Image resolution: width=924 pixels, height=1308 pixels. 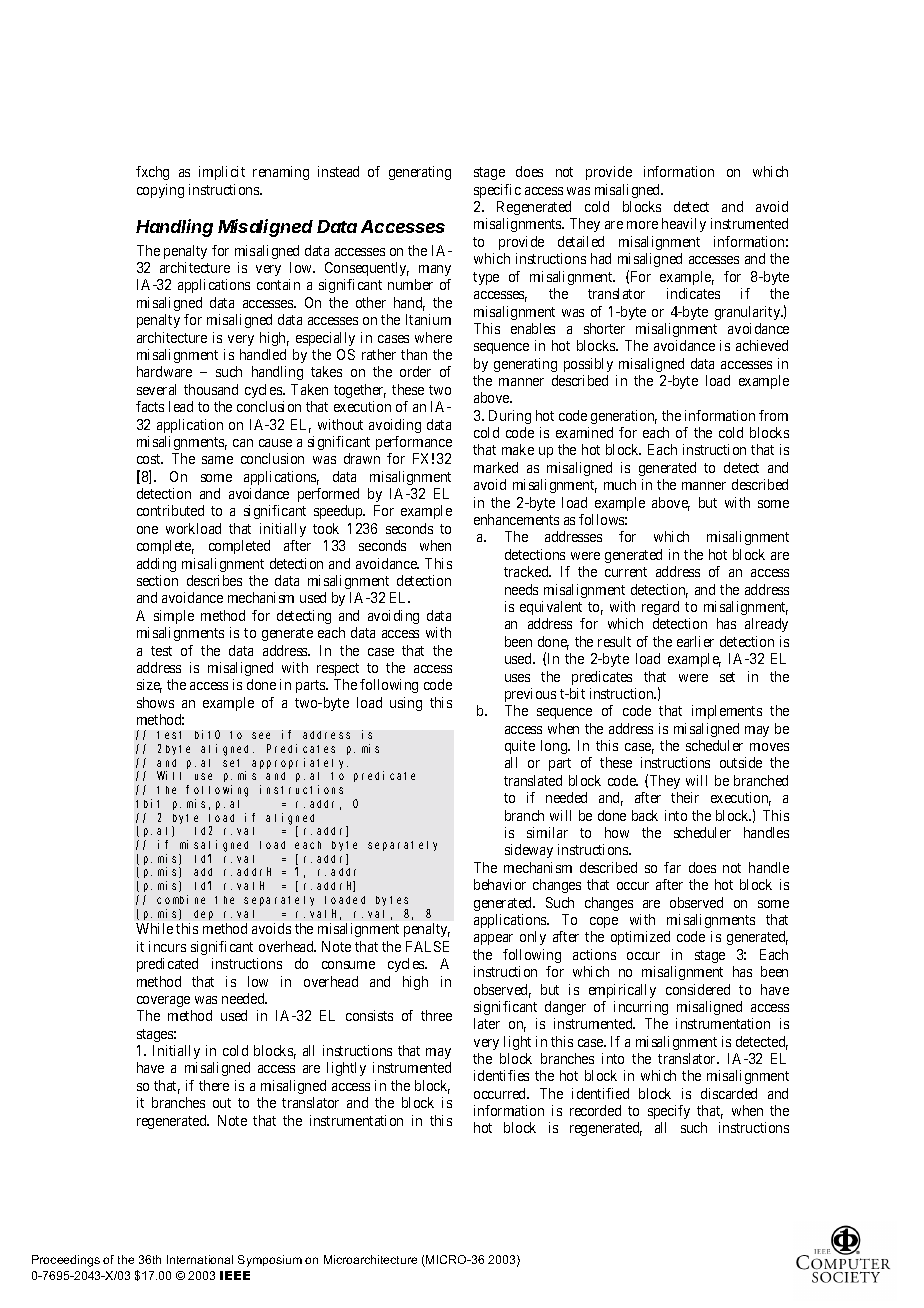 I want to click on generation, so click(x=624, y=417).
